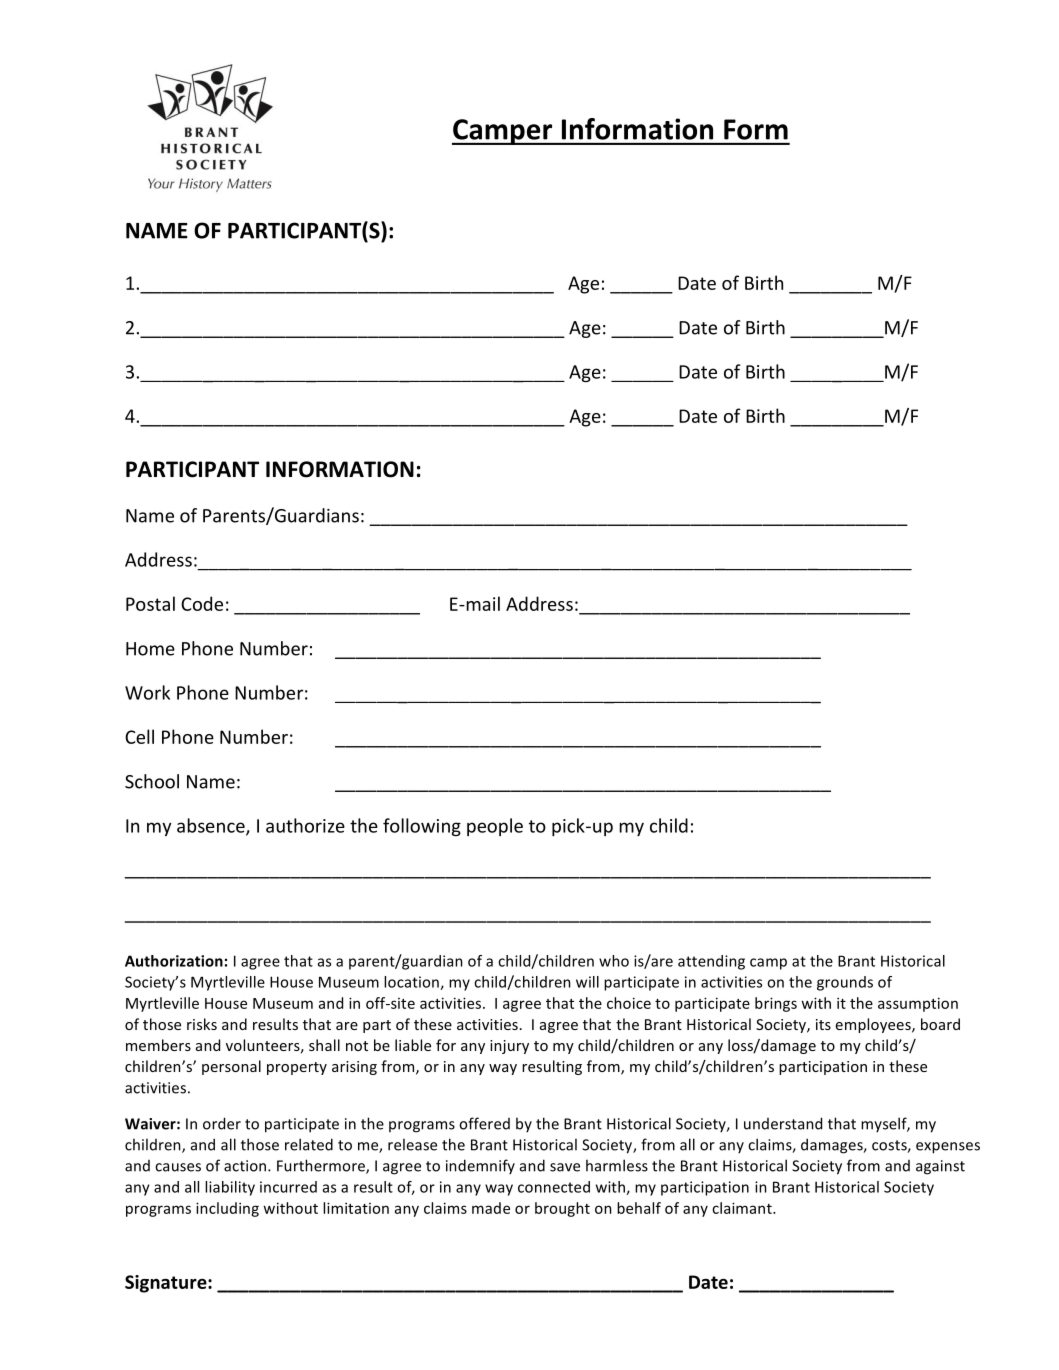 This page has height=1370, width=1059. I want to click on following, so click(422, 827).
